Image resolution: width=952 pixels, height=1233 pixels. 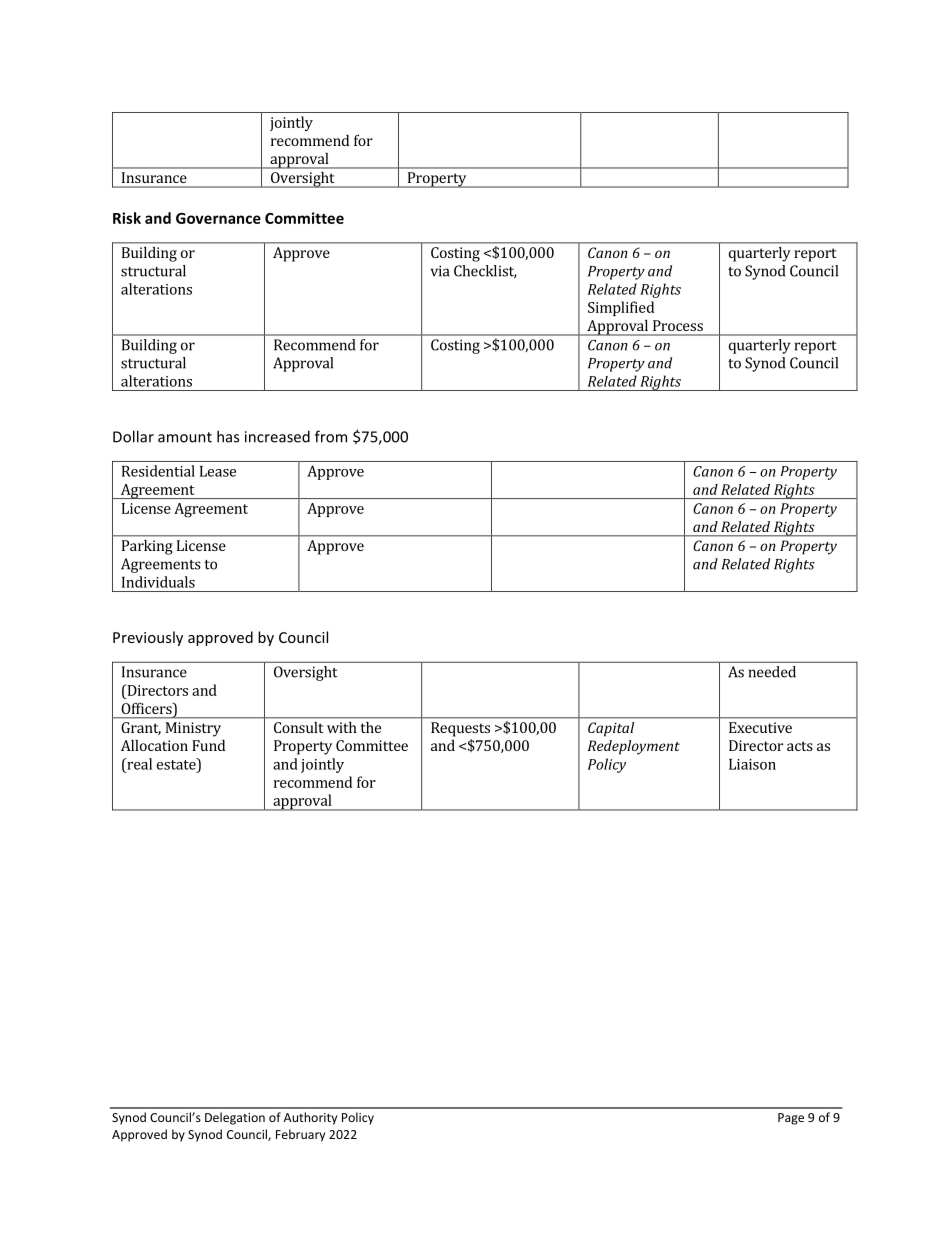 What do you see at coordinates (218, 218) in the screenshot?
I see `Governance` at bounding box center [218, 218].
